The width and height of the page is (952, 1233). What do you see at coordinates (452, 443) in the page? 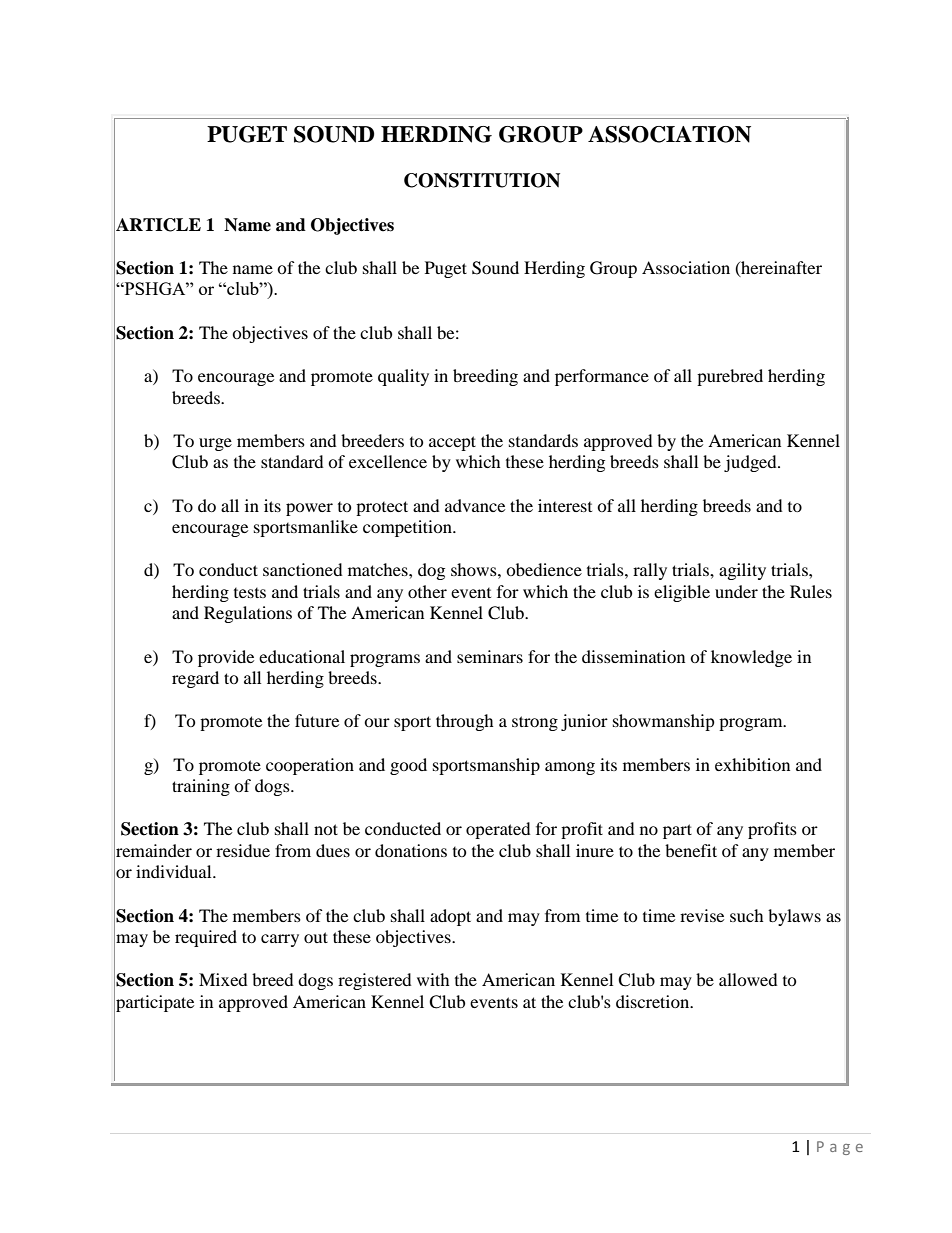
I see `accept` at bounding box center [452, 443].
